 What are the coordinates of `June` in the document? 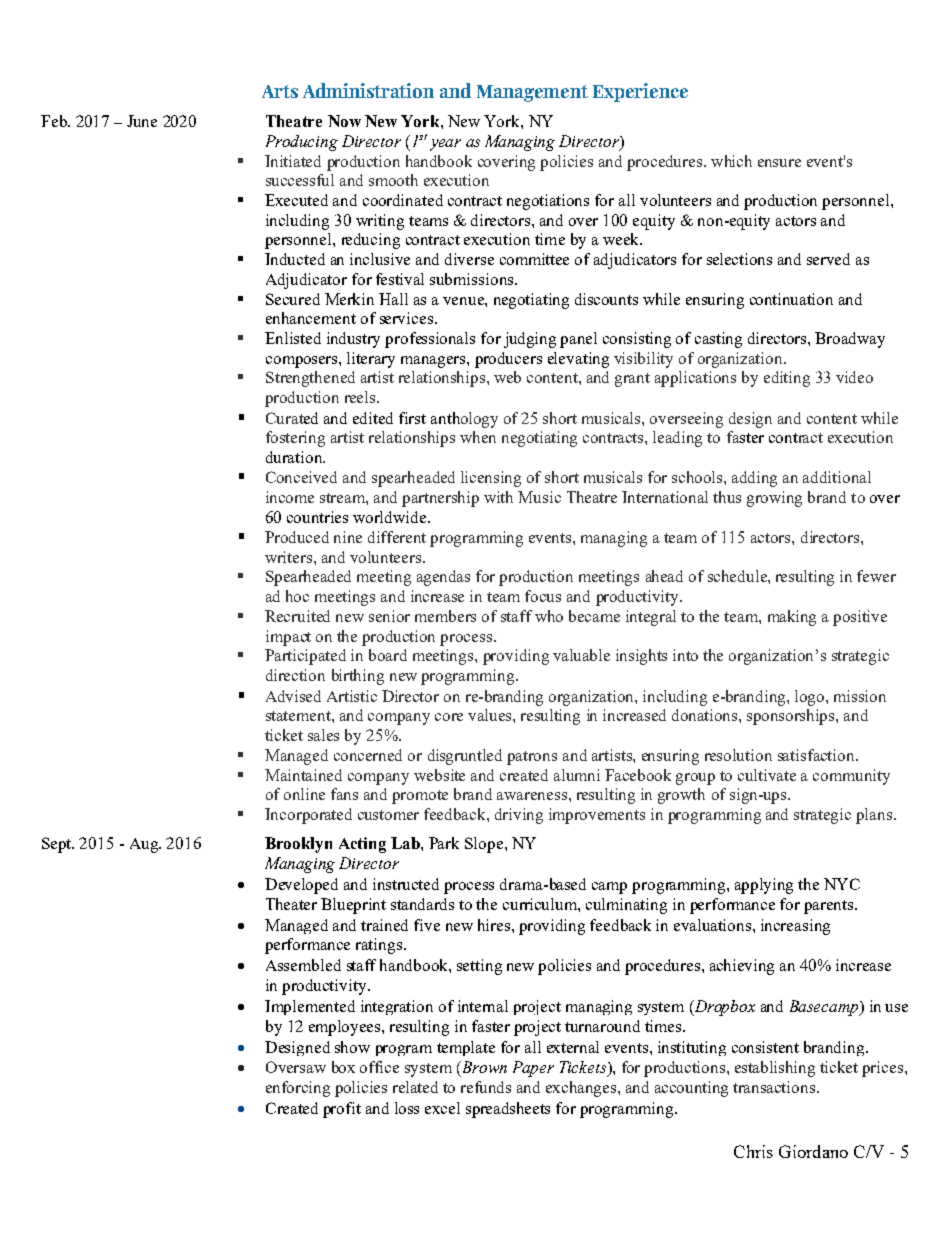 It's located at (142, 121).
